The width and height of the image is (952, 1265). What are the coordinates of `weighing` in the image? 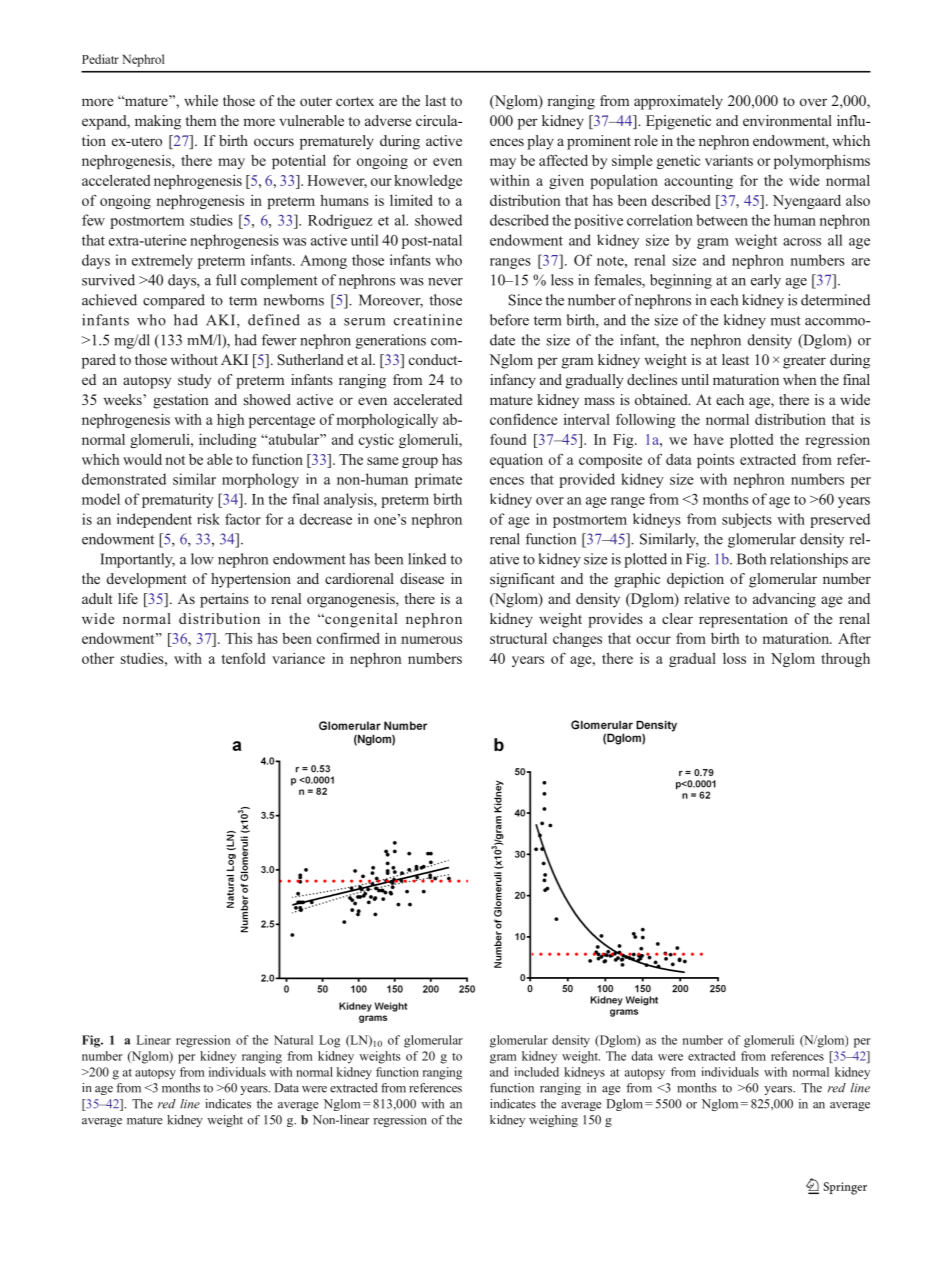 It's located at (553, 1121).
